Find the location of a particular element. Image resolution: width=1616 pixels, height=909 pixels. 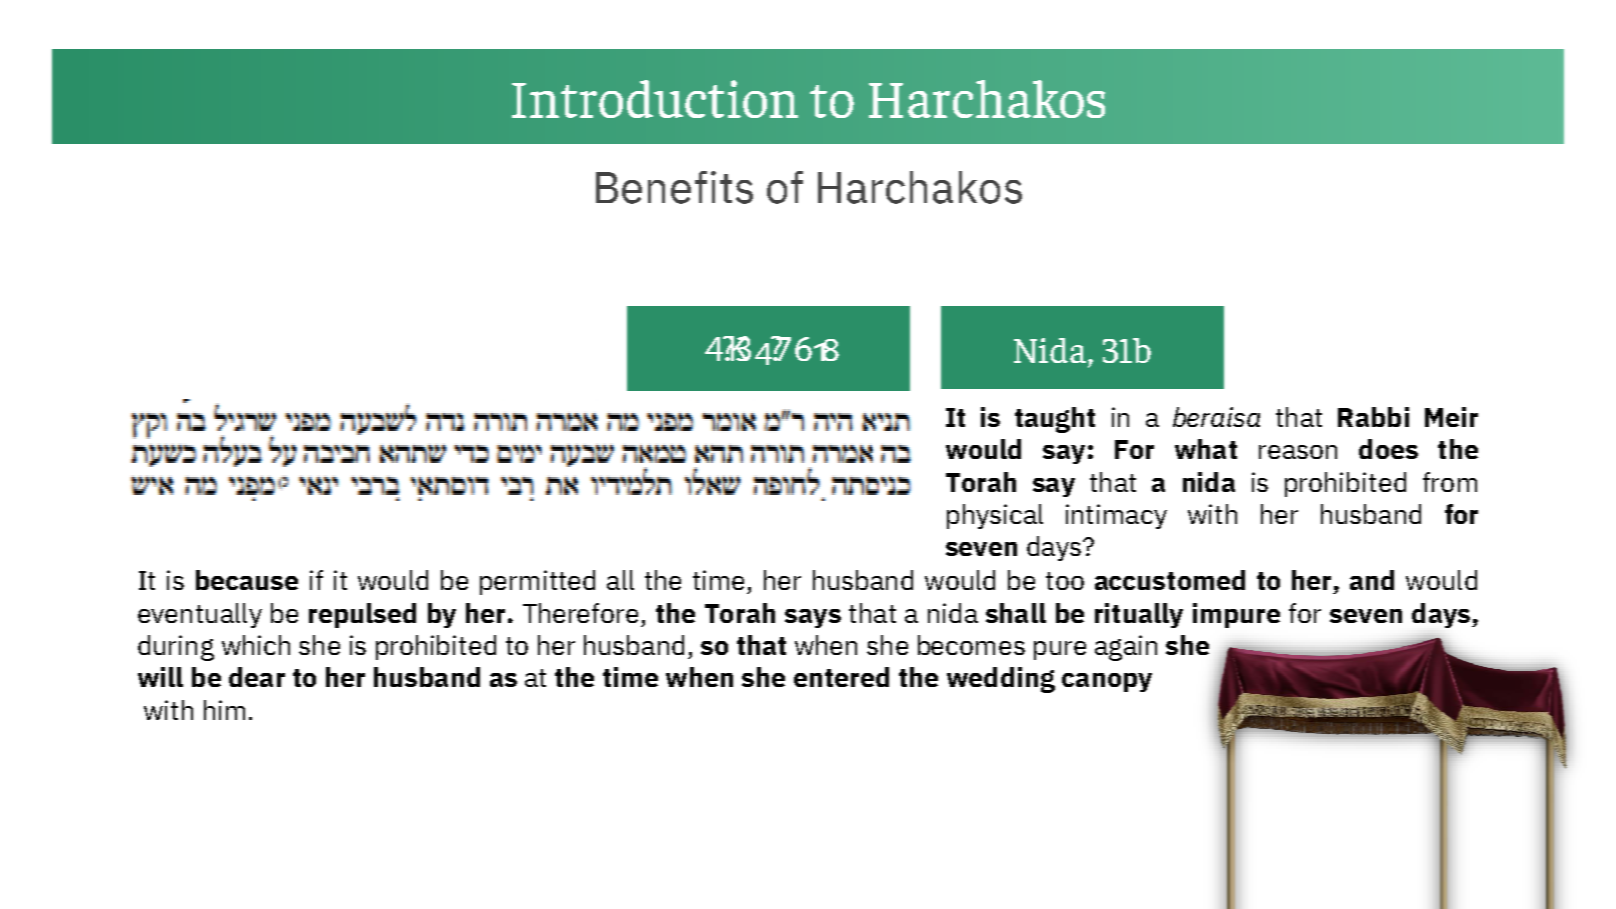

physical is located at coordinates (995, 516).
